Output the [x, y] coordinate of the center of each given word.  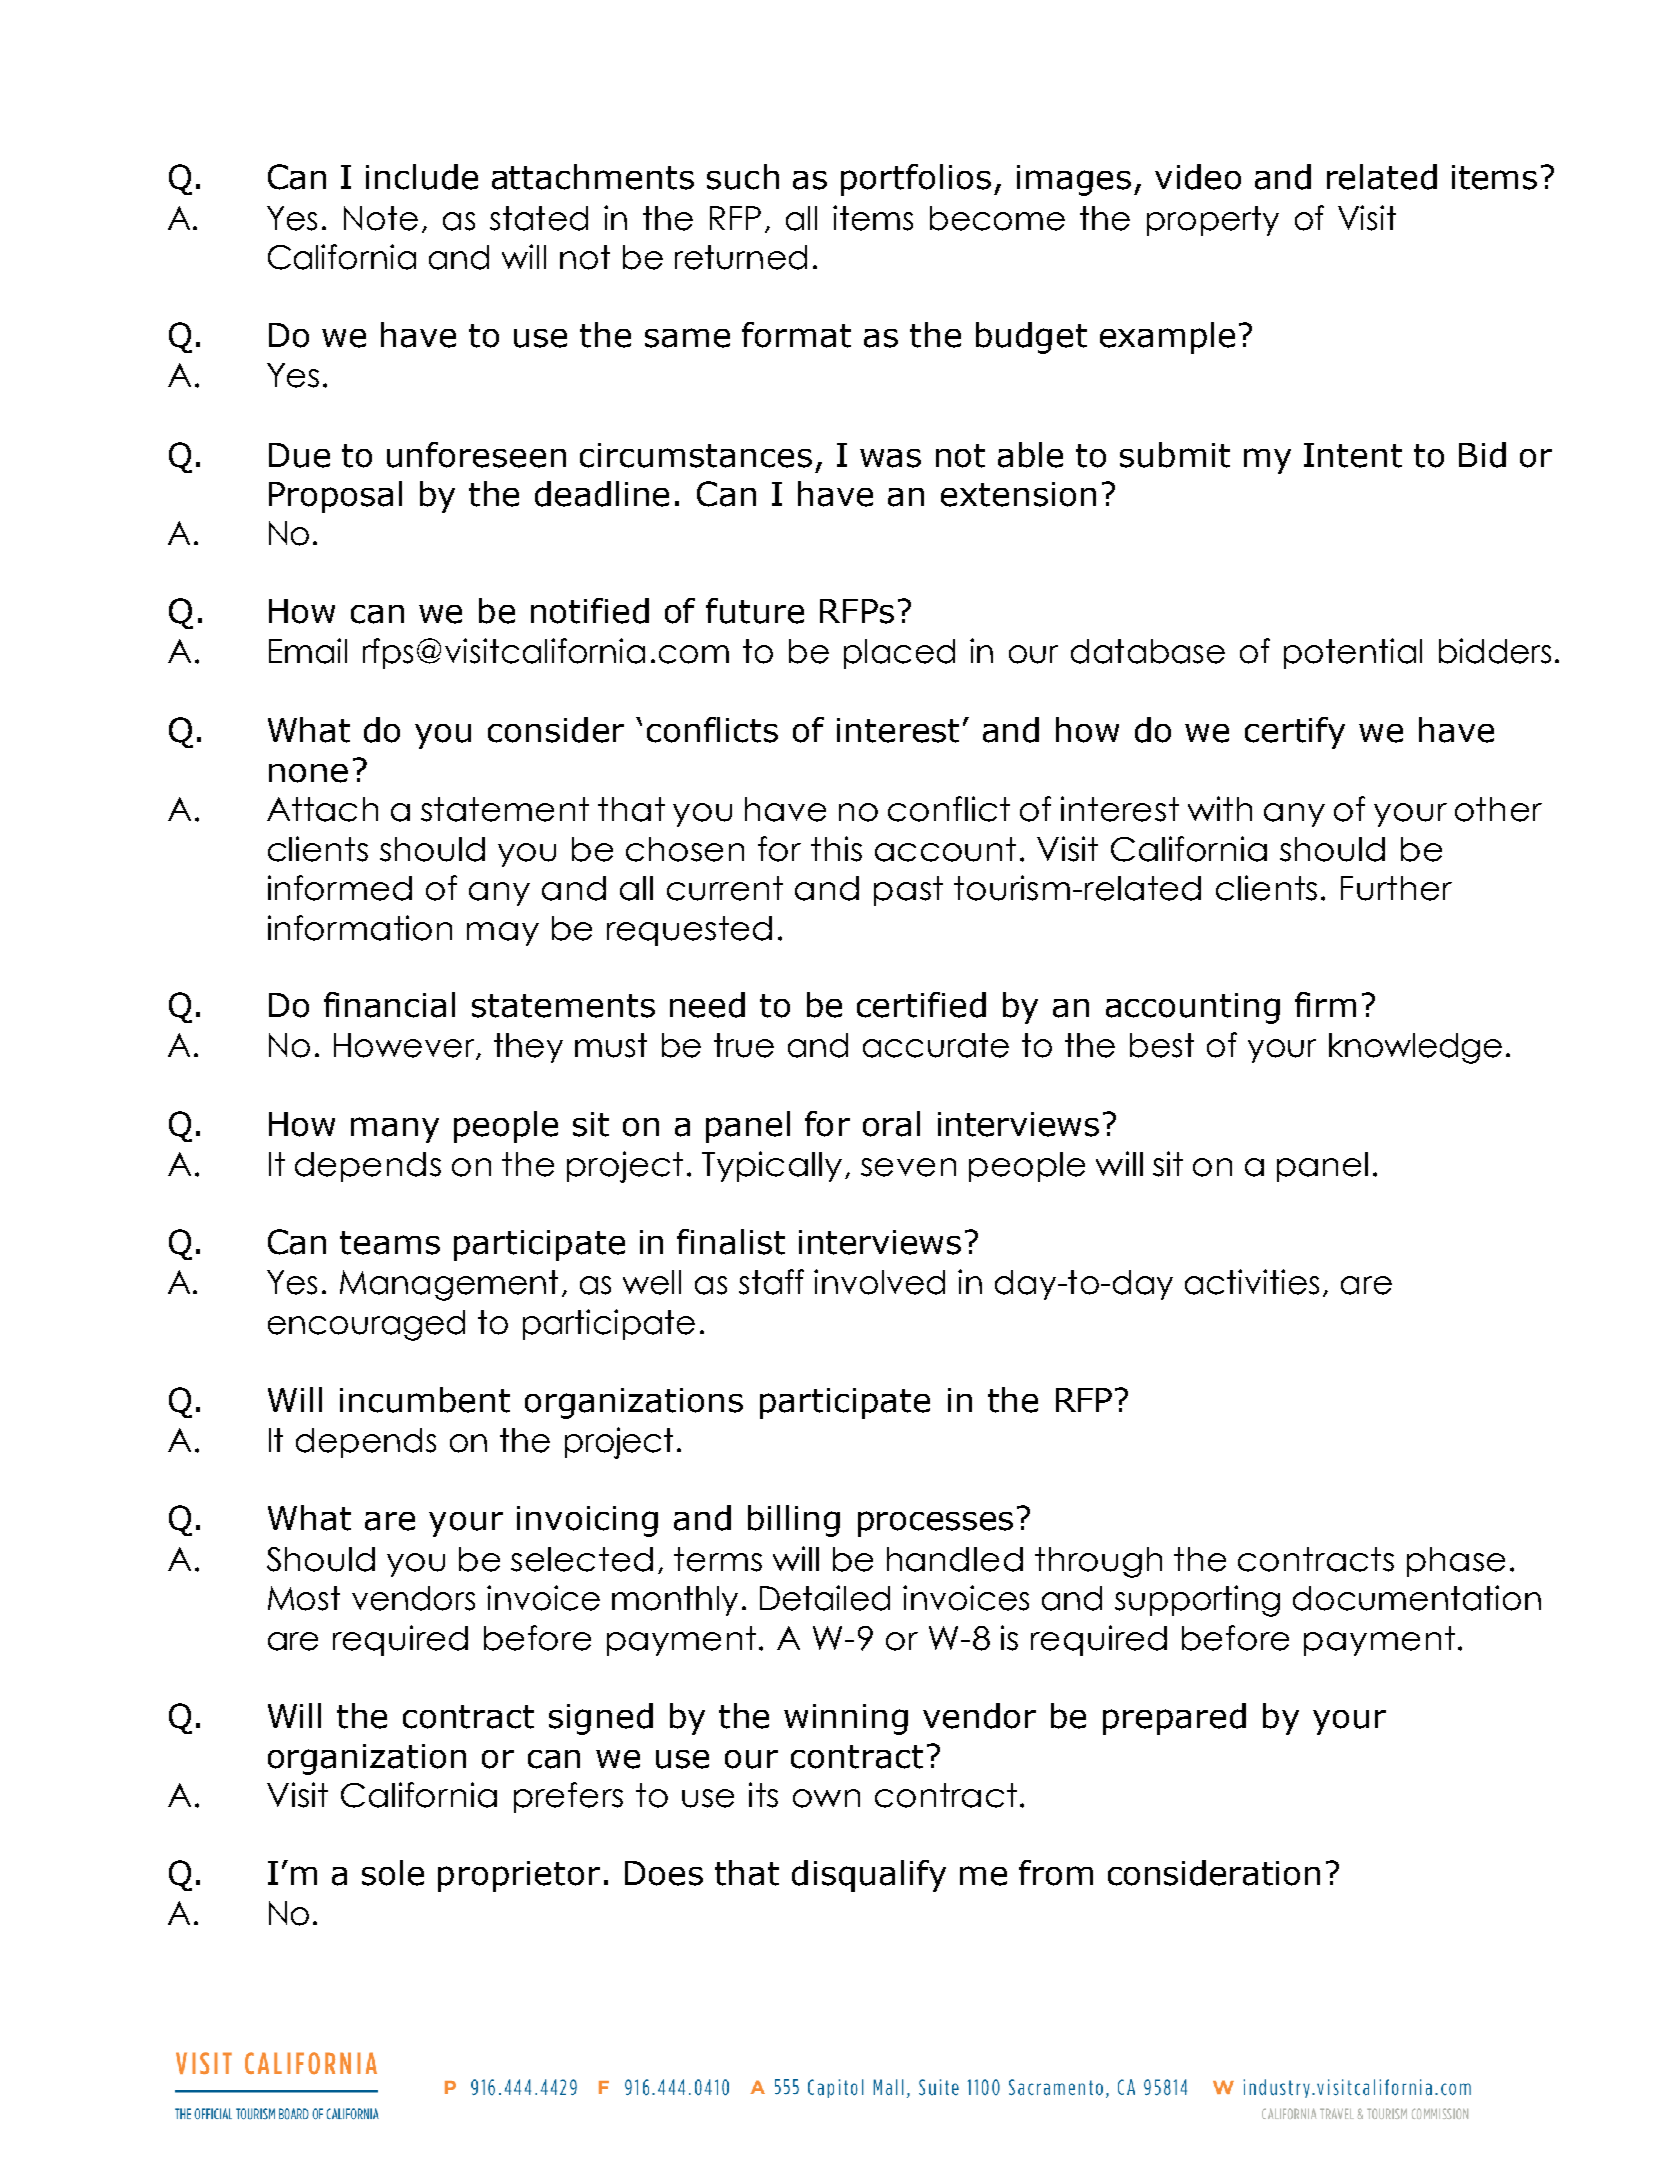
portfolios [916, 180]
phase [1456, 1562]
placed [899, 654]
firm [1325, 1004]
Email [308, 651]
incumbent [425, 1400]
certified [921, 1005]
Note [381, 218]
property [1213, 221]
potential [1353, 653]
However [405, 1046]
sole [393, 1873]
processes [935, 1524]
